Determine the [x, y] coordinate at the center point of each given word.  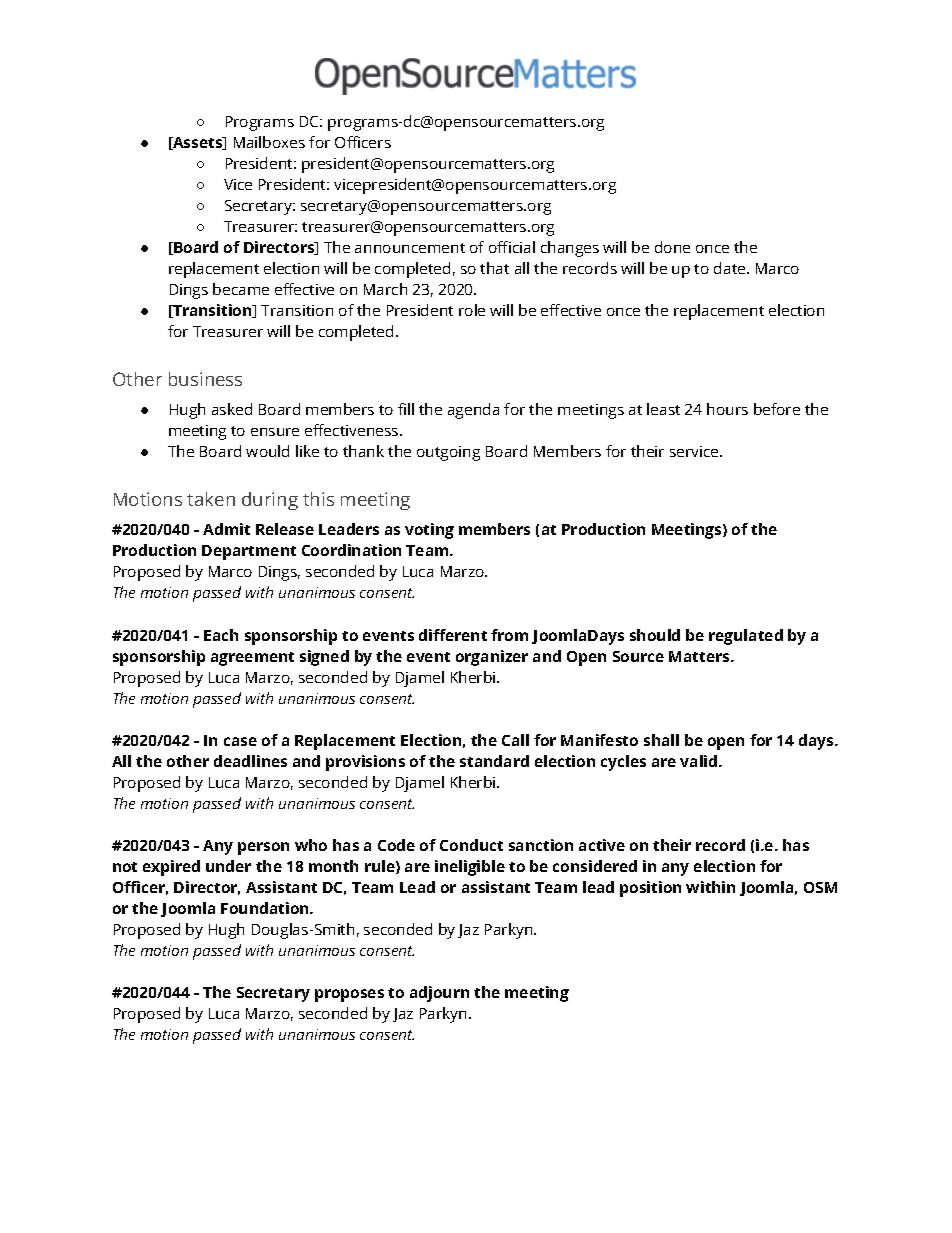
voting [429, 531]
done [672, 247]
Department [249, 552]
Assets [198, 143]
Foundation [266, 908]
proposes [349, 995]
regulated [746, 637]
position [650, 889]
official [512, 247]
